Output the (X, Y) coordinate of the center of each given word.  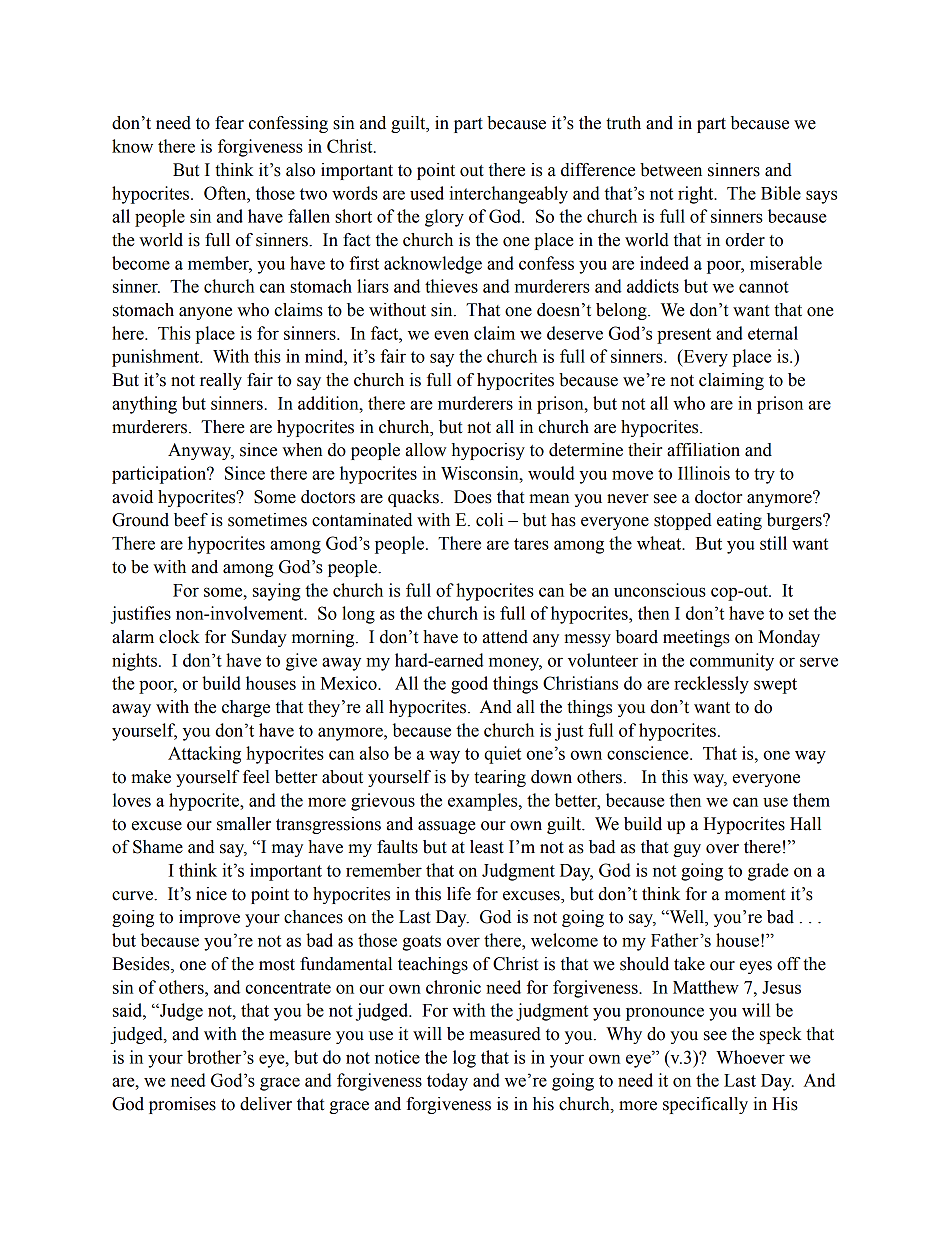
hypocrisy (488, 451)
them (811, 800)
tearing (500, 778)
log (464, 1059)
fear (229, 123)
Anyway (201, 451)
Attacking (204, 755)
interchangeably (508, 195)
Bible (781, 193)
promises (182, 1105)
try (764, 476)
